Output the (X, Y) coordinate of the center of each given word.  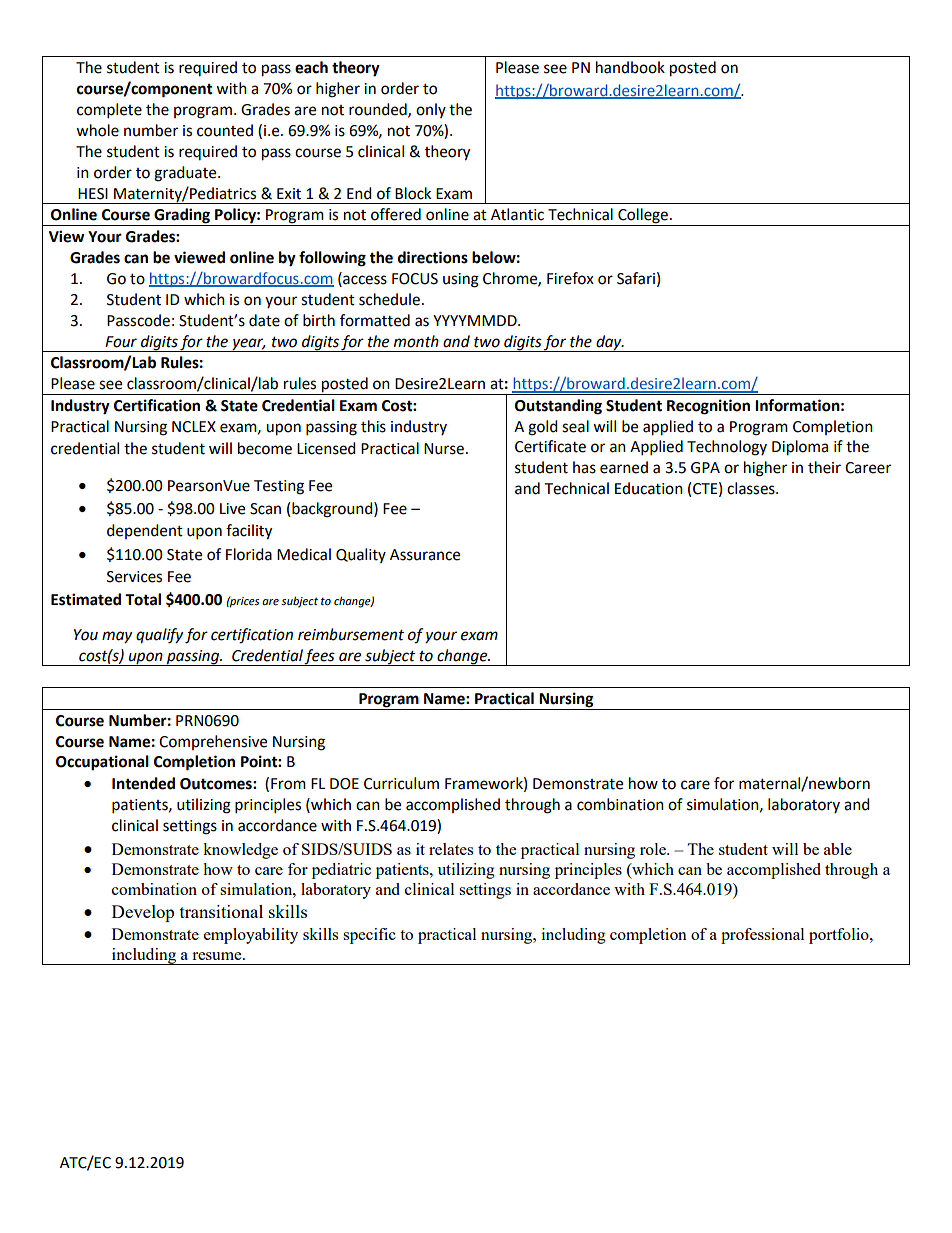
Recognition (708, 407)
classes (752, 488)
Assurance (425, 555)
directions (433, 257)
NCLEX (194, 427)
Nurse (444, 449)
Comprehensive (213, 742)
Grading (182, 217)
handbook (630, 67)
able (838, 849)
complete (109, 111)
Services (134, 577)
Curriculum (401, 783)
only (431, 110)
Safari (636, 278)
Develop (143, 913)
